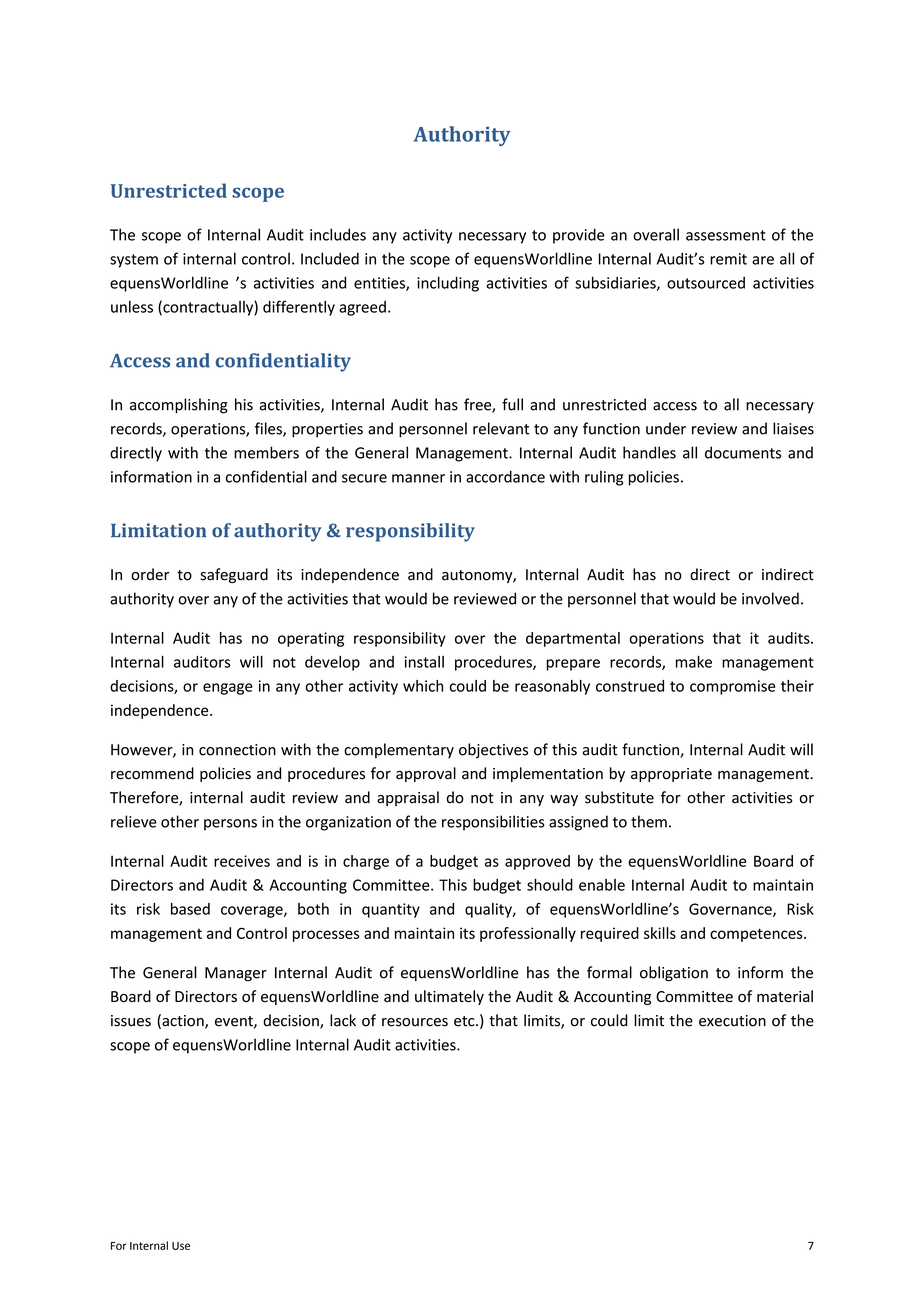 Image resolution: width=924 pixels, height=1308 pixels. I want to click on remit, so click(728, 259).
